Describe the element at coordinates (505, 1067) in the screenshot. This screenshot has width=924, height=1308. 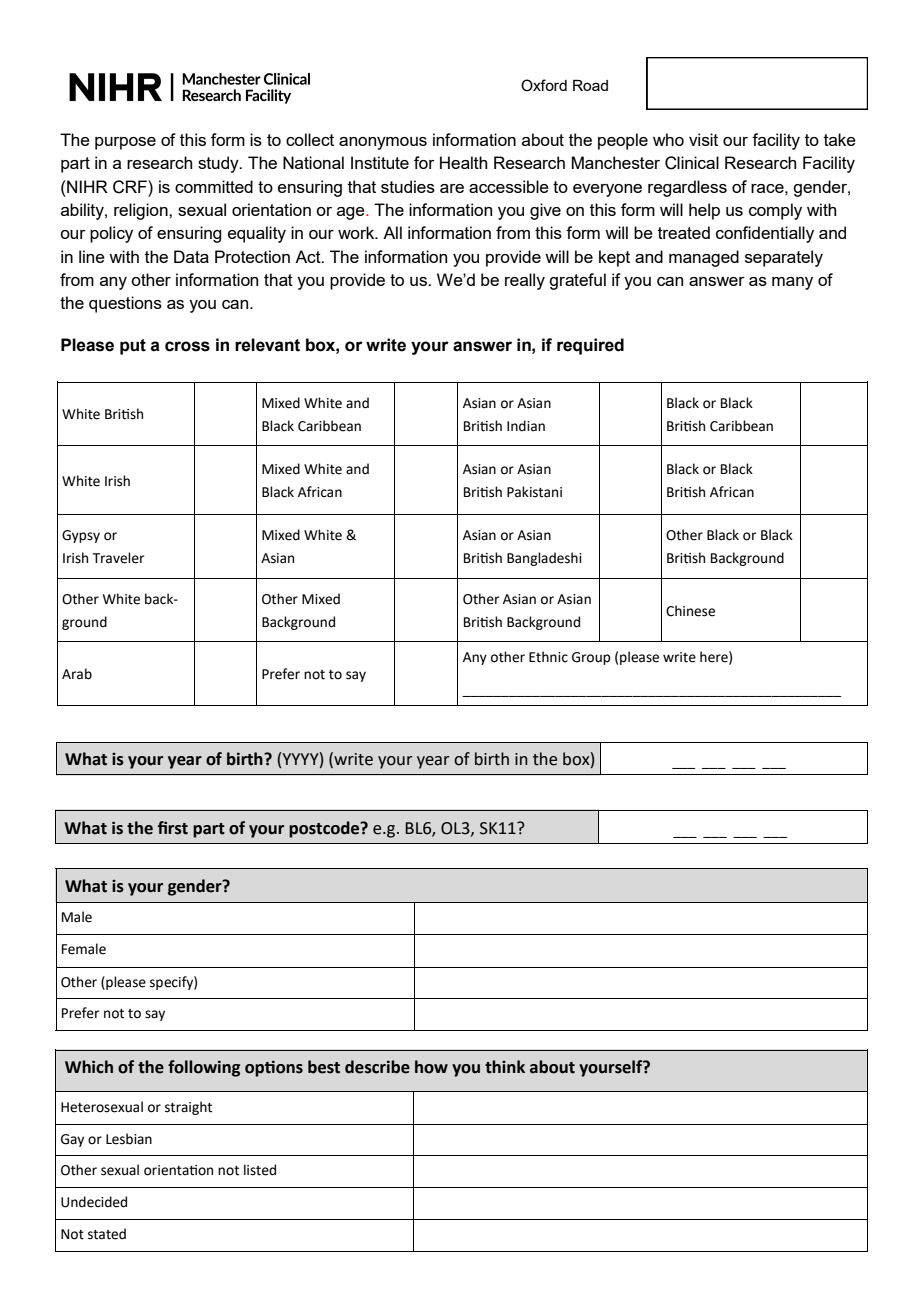
I see `think` at that location.
